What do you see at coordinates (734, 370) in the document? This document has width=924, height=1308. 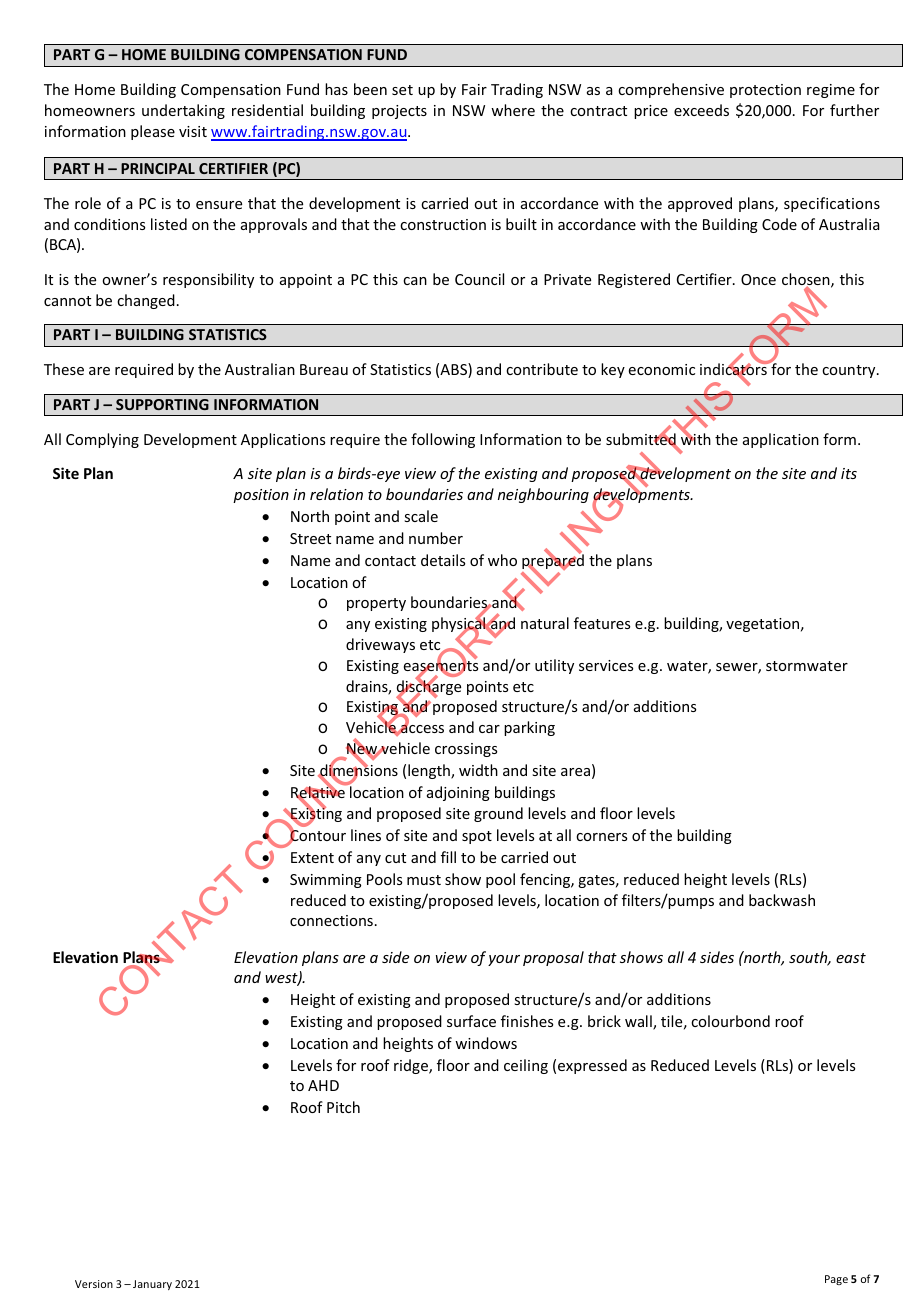 I see `indicators` at bounding box center [734, 370].
